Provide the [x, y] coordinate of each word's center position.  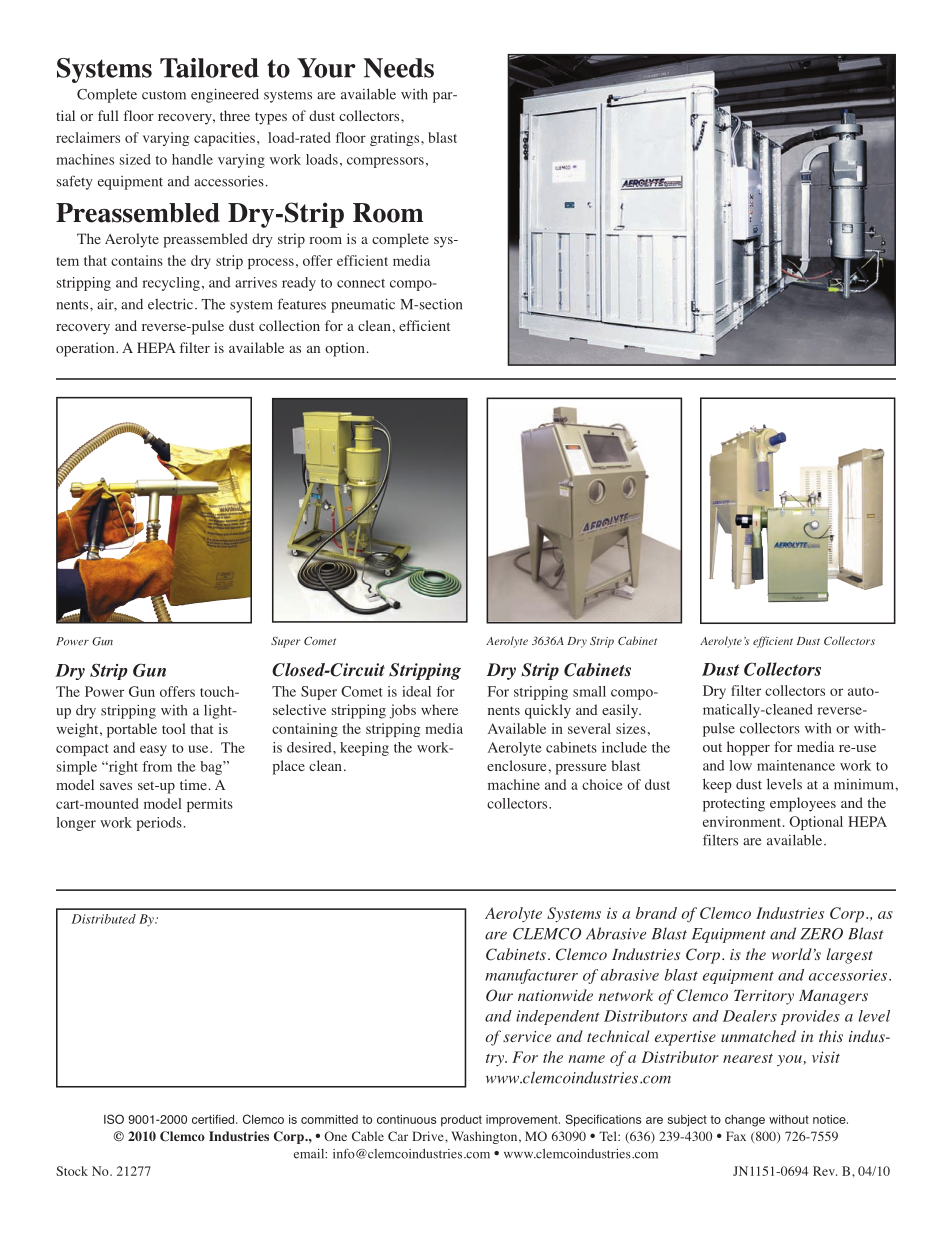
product [461, 1121]
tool [174, 728]
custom [164, 95]
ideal [416, 691]
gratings [396, 139]
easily [621, 711]
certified [214, 1119]
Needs [399, 68]
